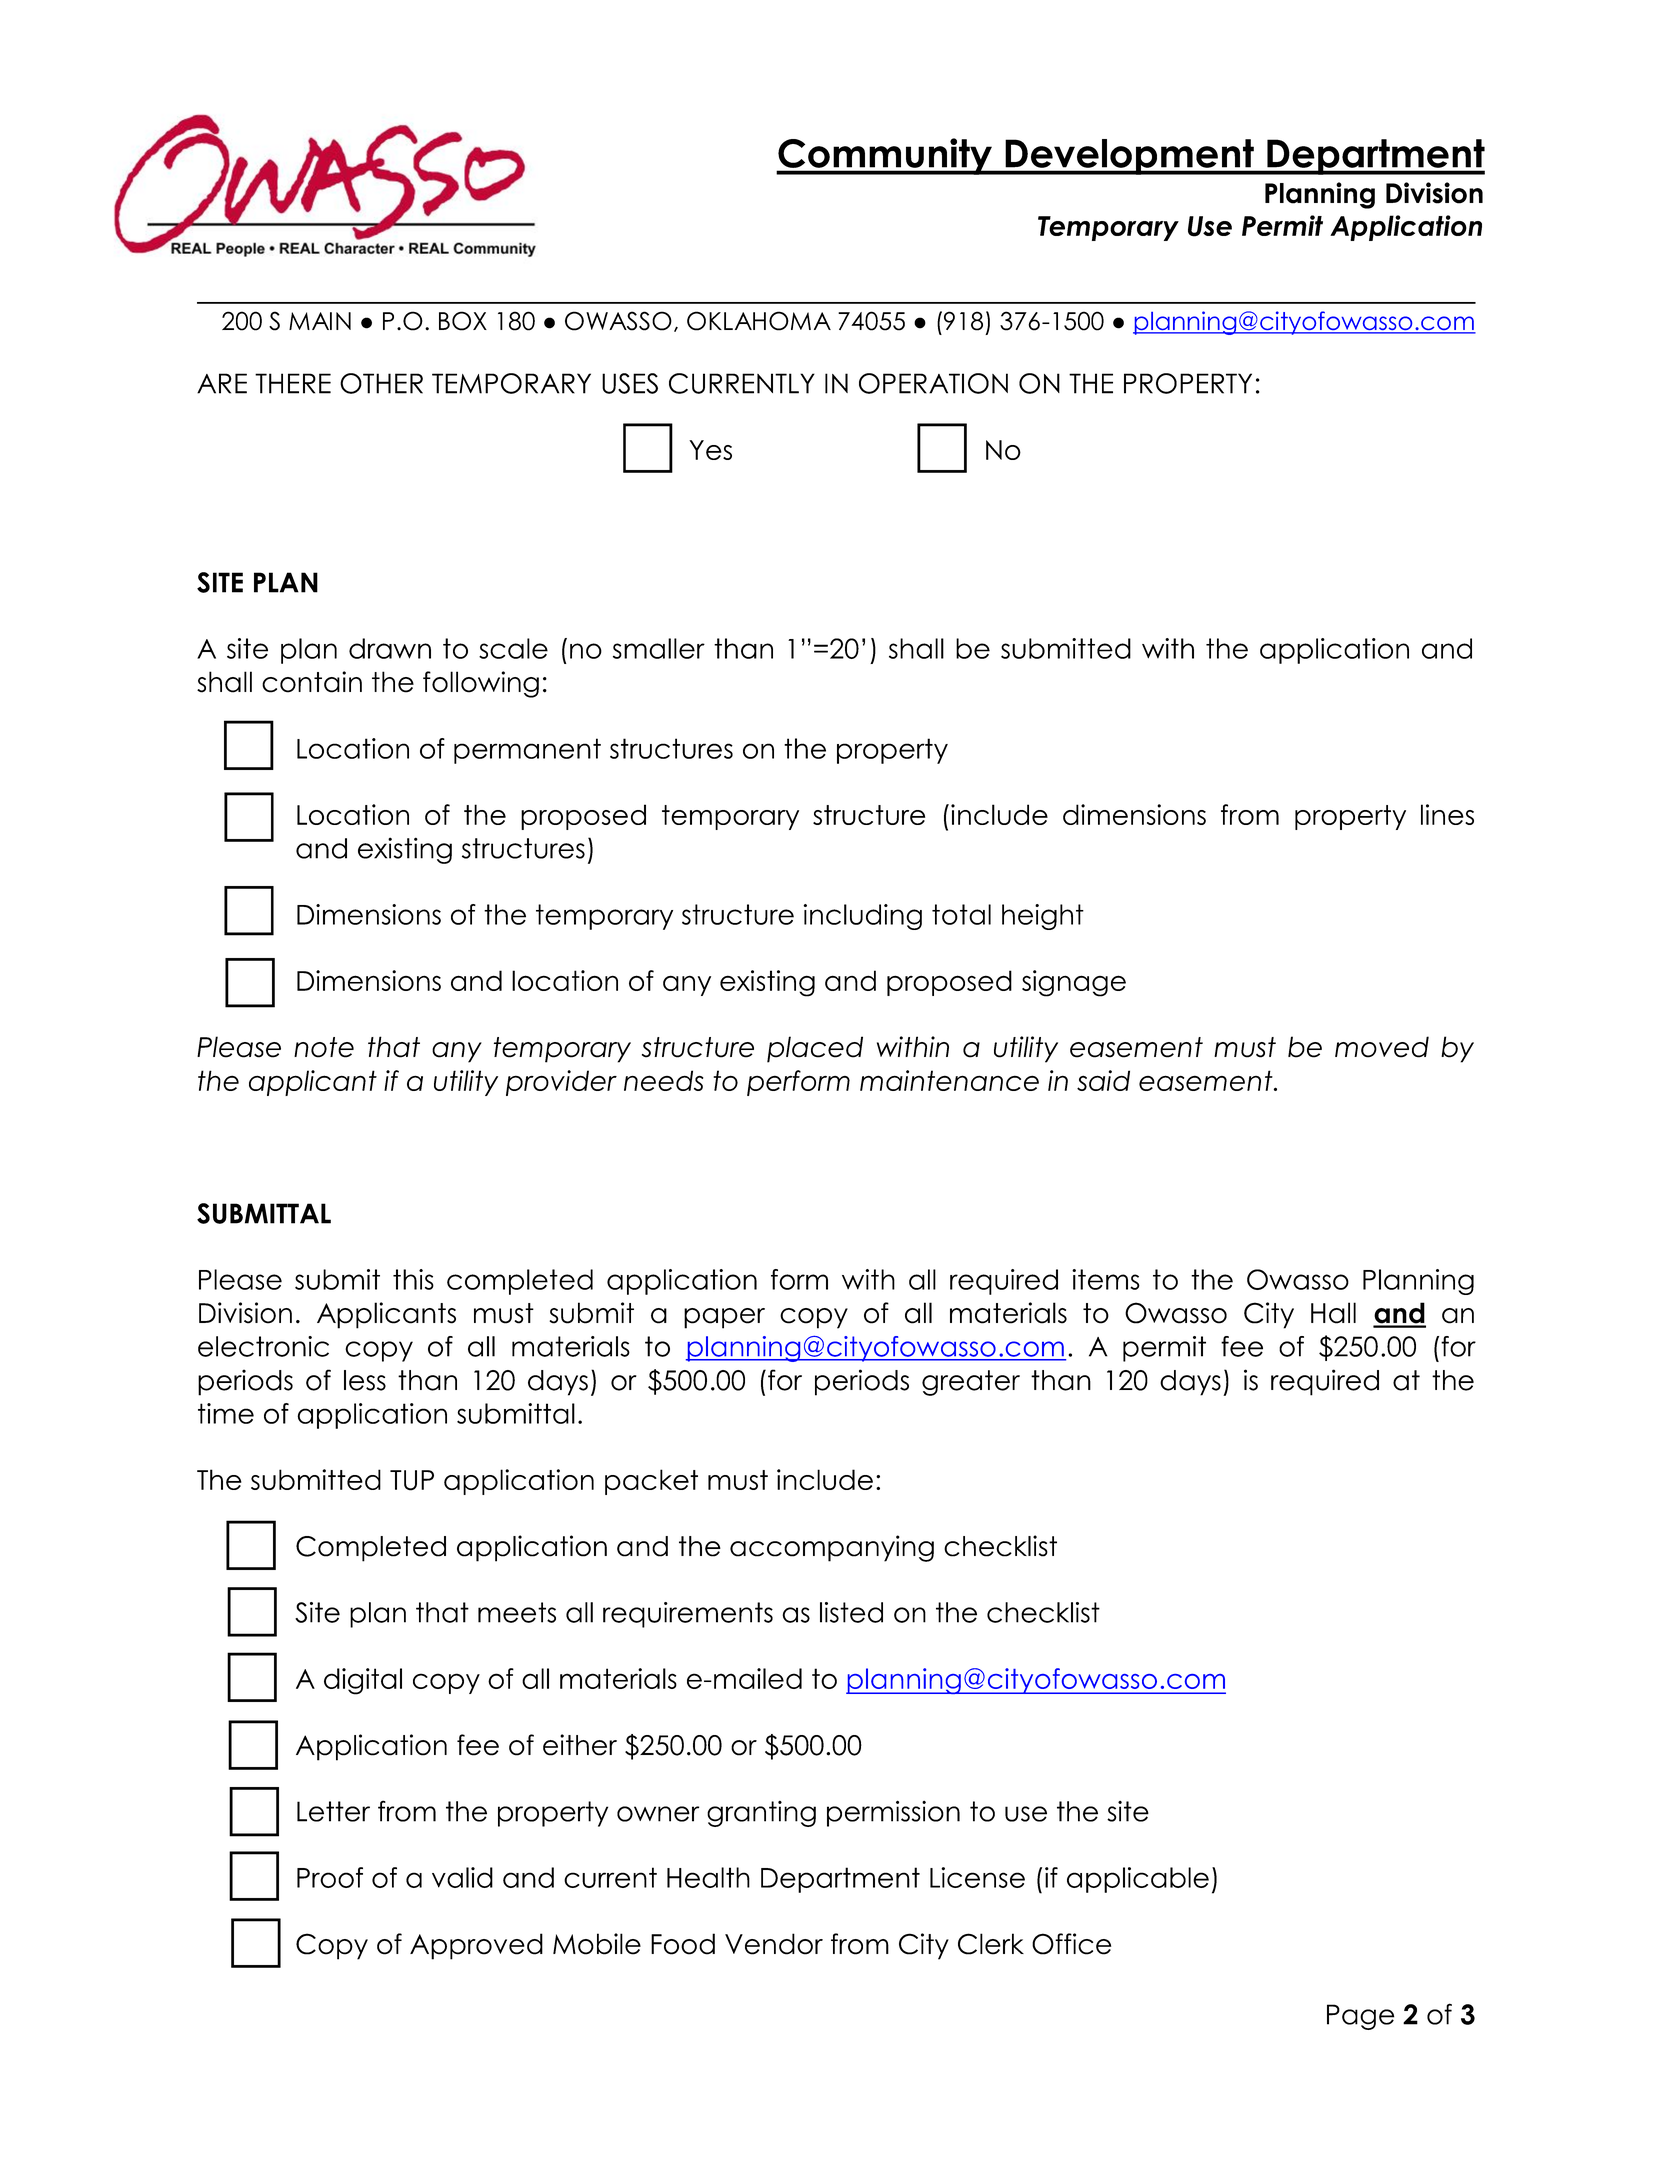 Image resolution: width=1672 pixels, height=2164 pixels. Describe the element at coordinates (463, 321) in the page. I see `BOX` at that location.
